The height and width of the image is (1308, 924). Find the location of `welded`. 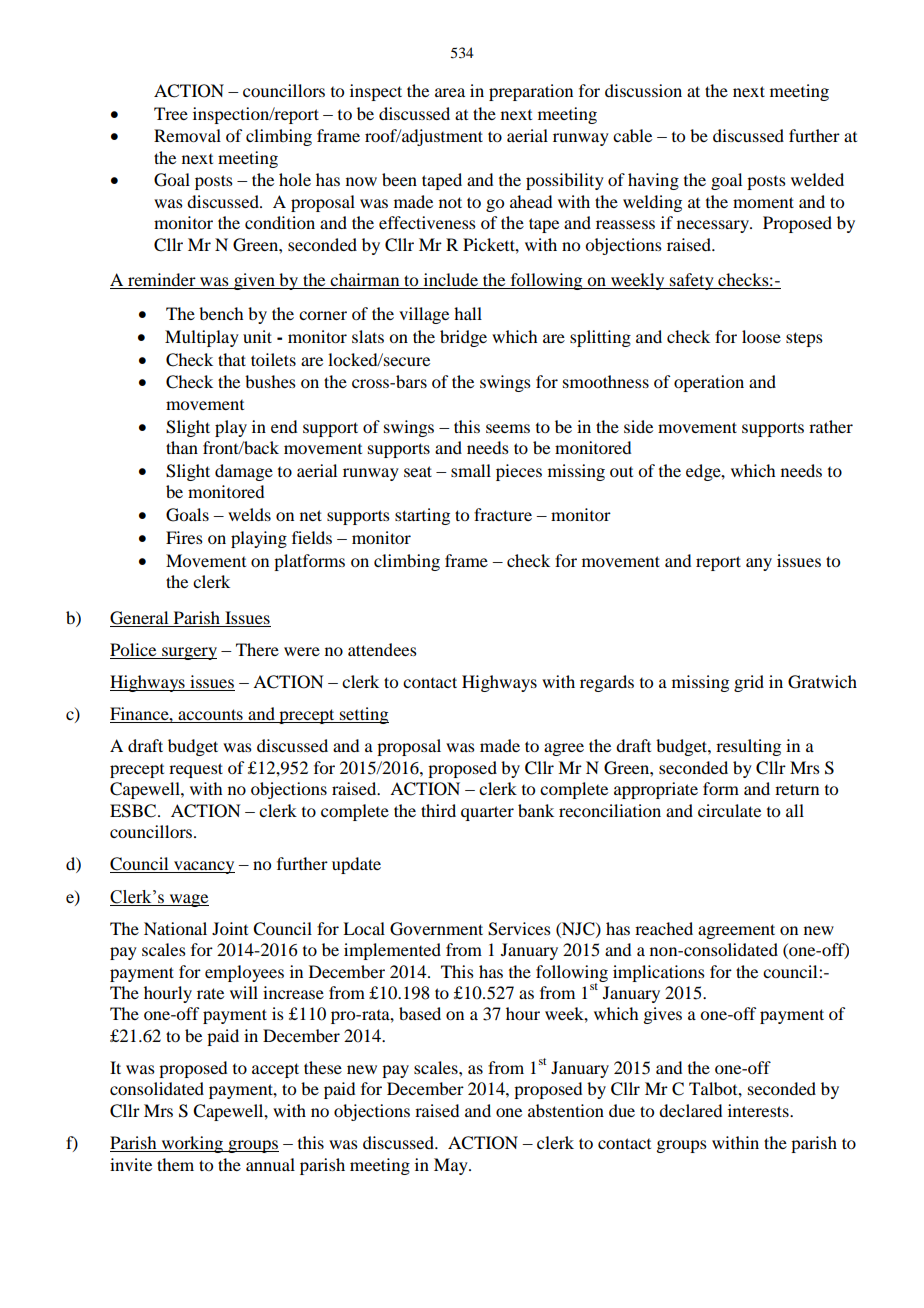

welded is located at coordinates (817, 179).
